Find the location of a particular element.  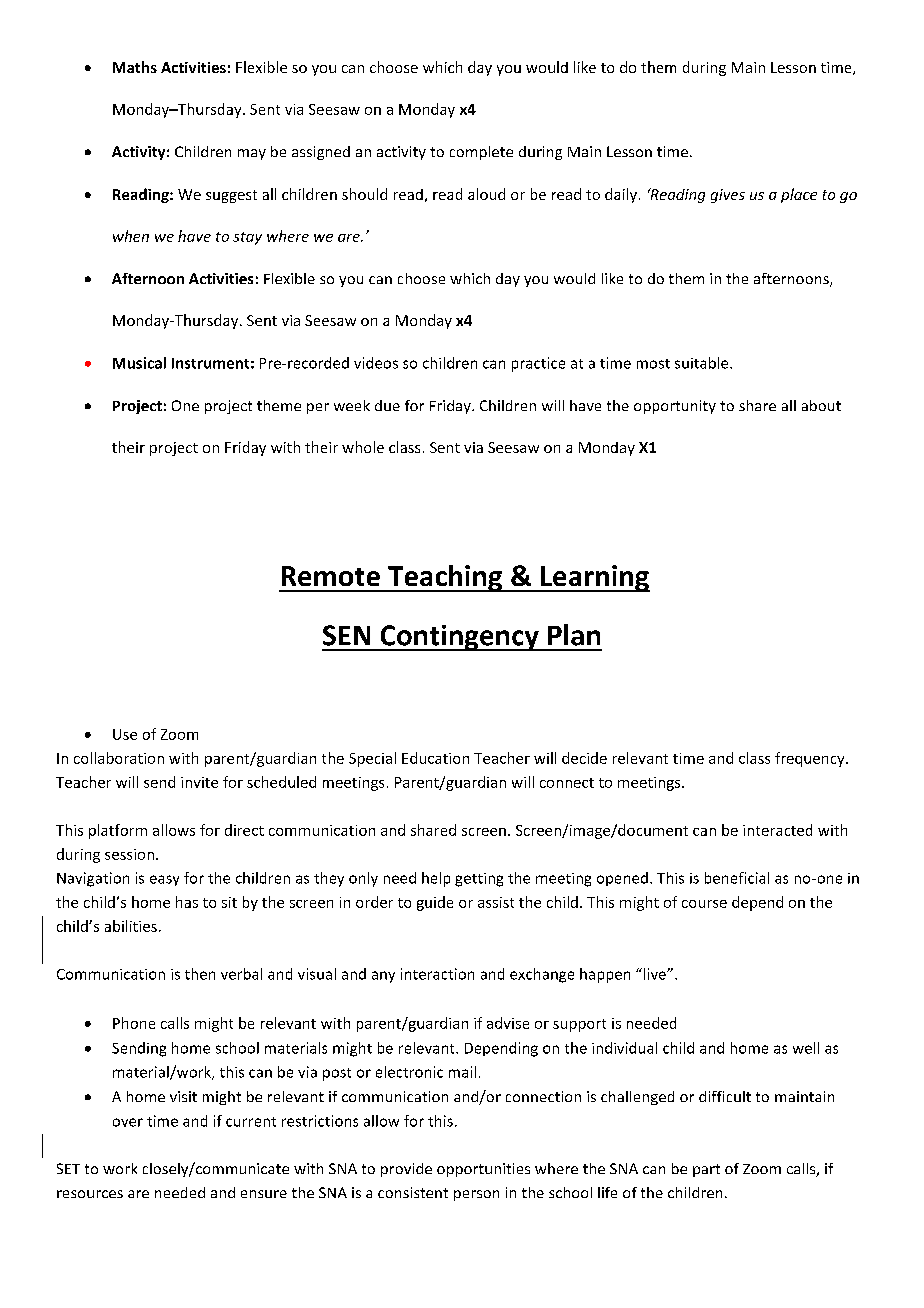

Maths is located at coordinates (135, 67).
